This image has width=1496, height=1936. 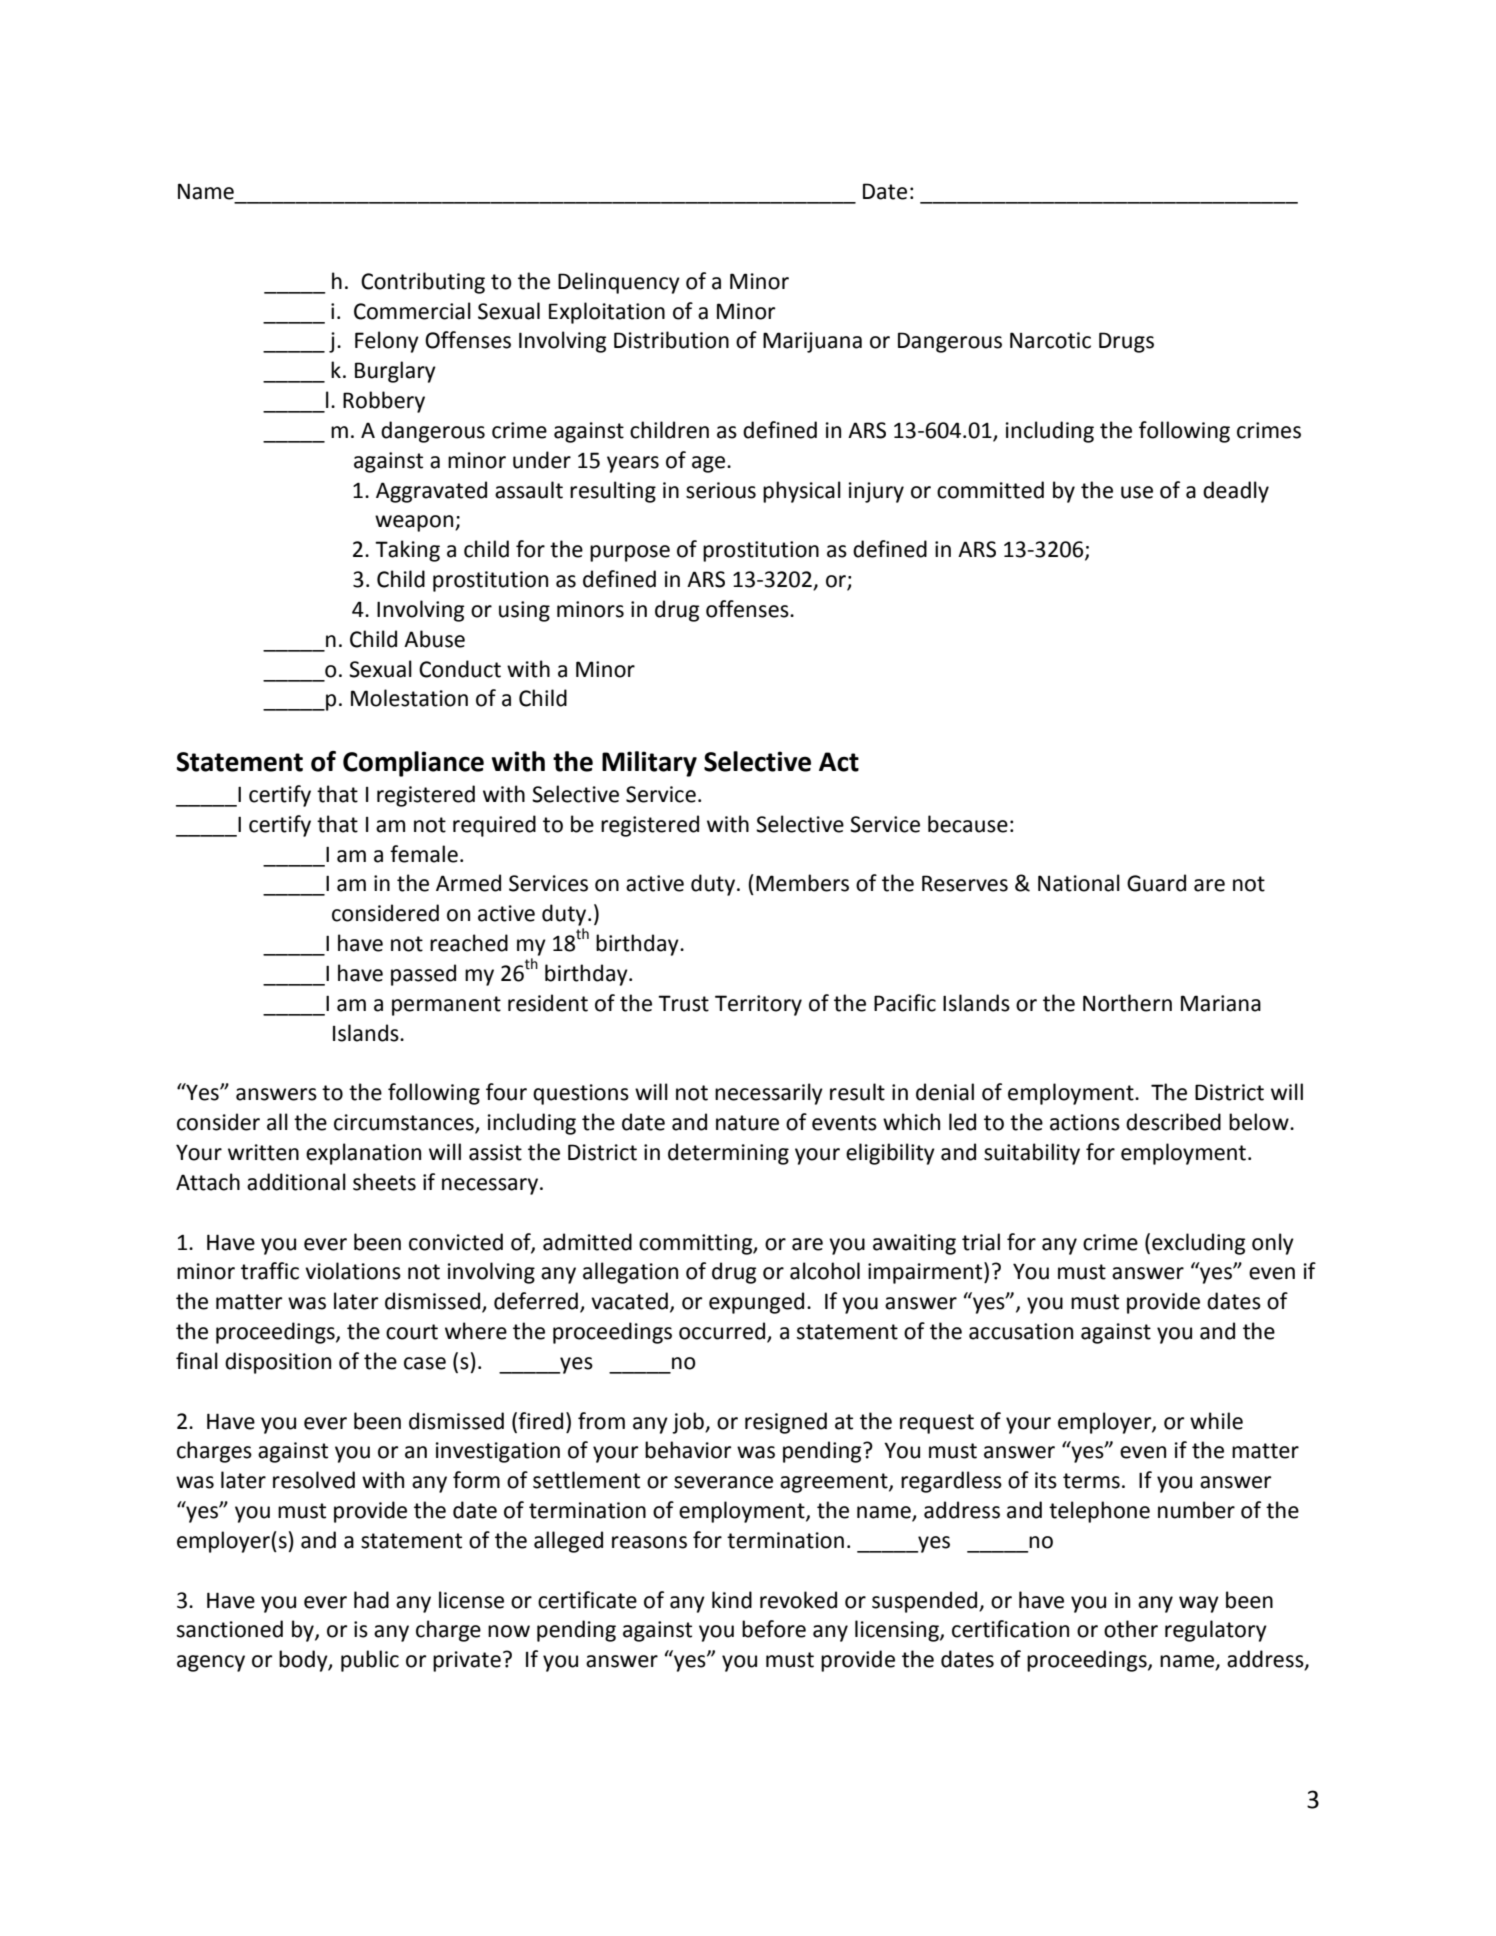 I want to click on Taking, so click(x=407, y=551).
